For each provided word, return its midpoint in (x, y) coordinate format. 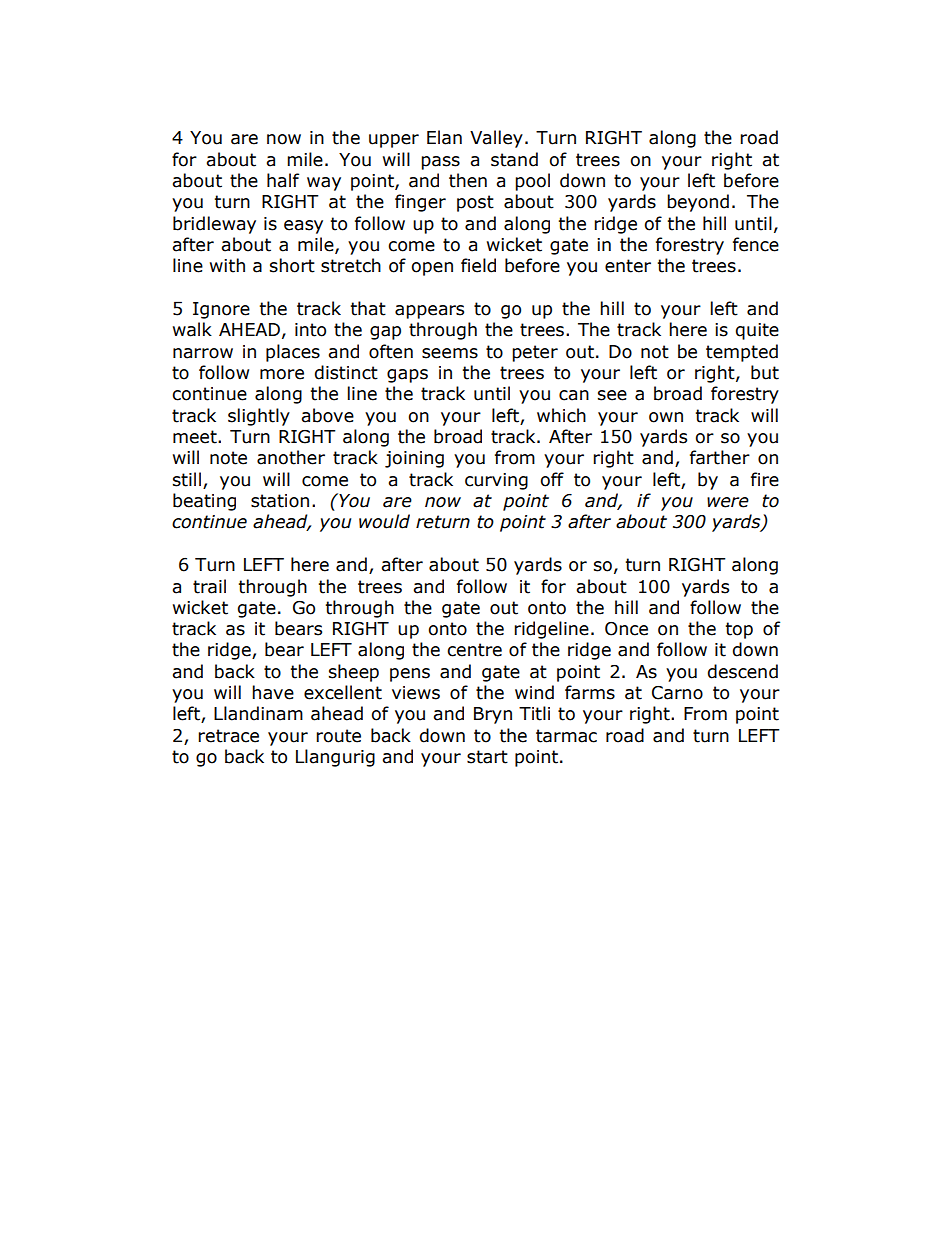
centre (474, 650)
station (280, 501)
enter (628, 266)
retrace (228, 736)
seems (450, 353)
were (728, 502)
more (282, 374)
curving (496, 481)
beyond (698, 203)
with (227, 265)
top (739, 630)
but (765, 372)
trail (209, 586)
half (283, 180)
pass (440, 163)
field (478, 265)
